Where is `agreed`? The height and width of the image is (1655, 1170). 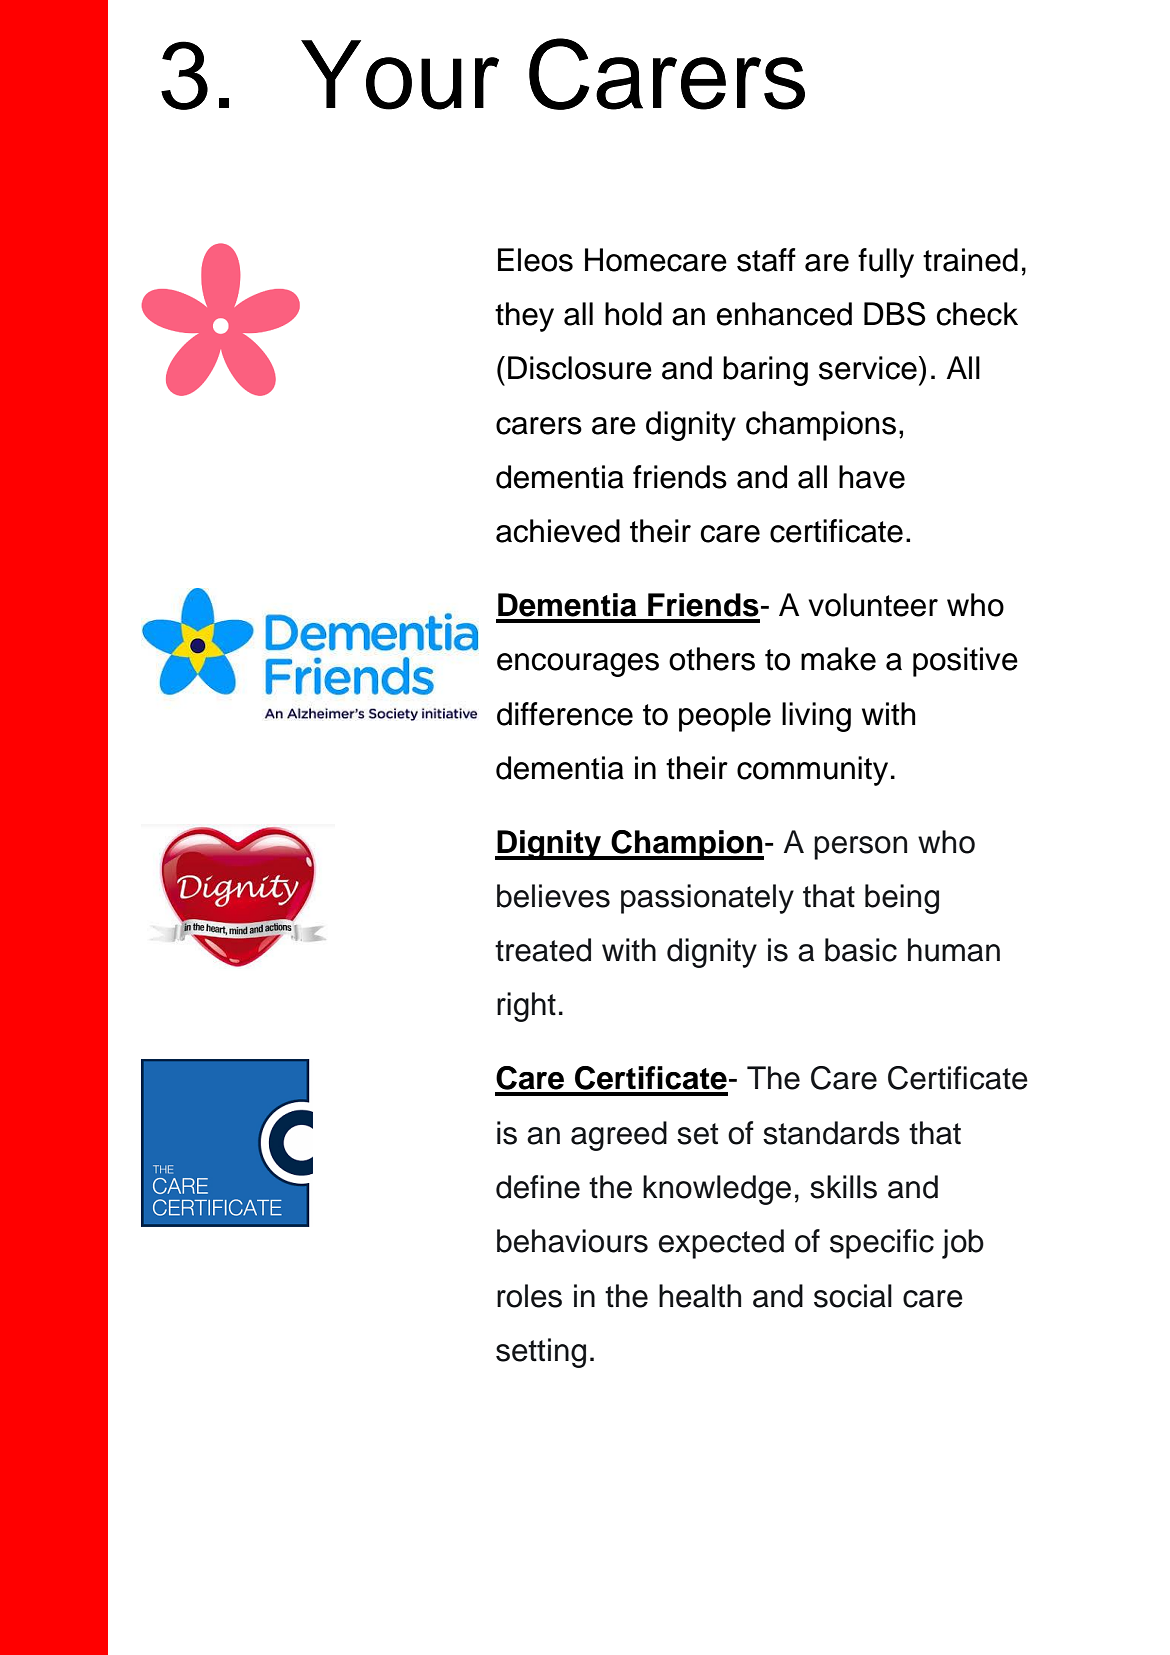 agreed is located at coordinates (619, 1136).
